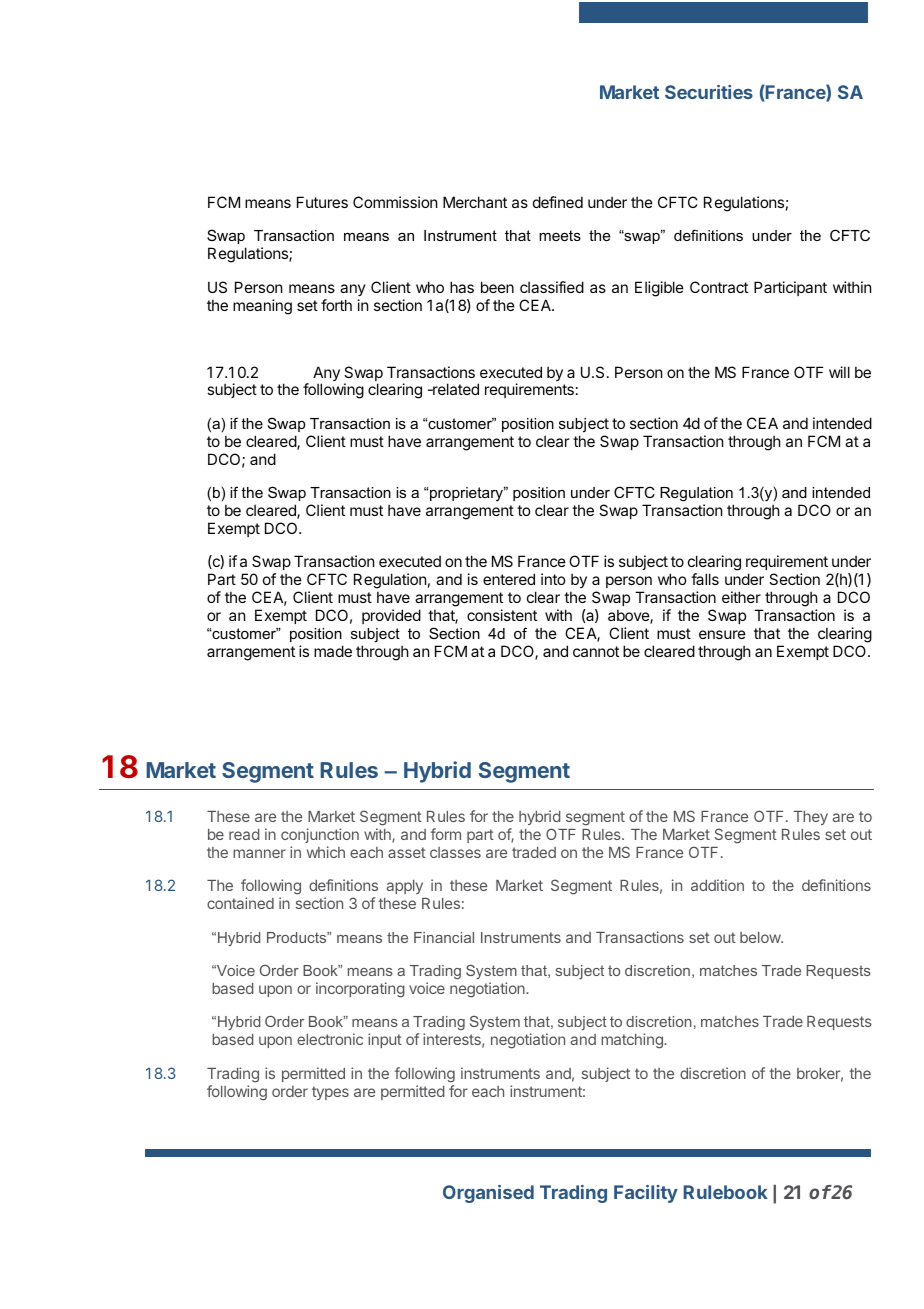  Describe the element at coordinates (811, 818) in the screenshot. I see `They` at that location.
